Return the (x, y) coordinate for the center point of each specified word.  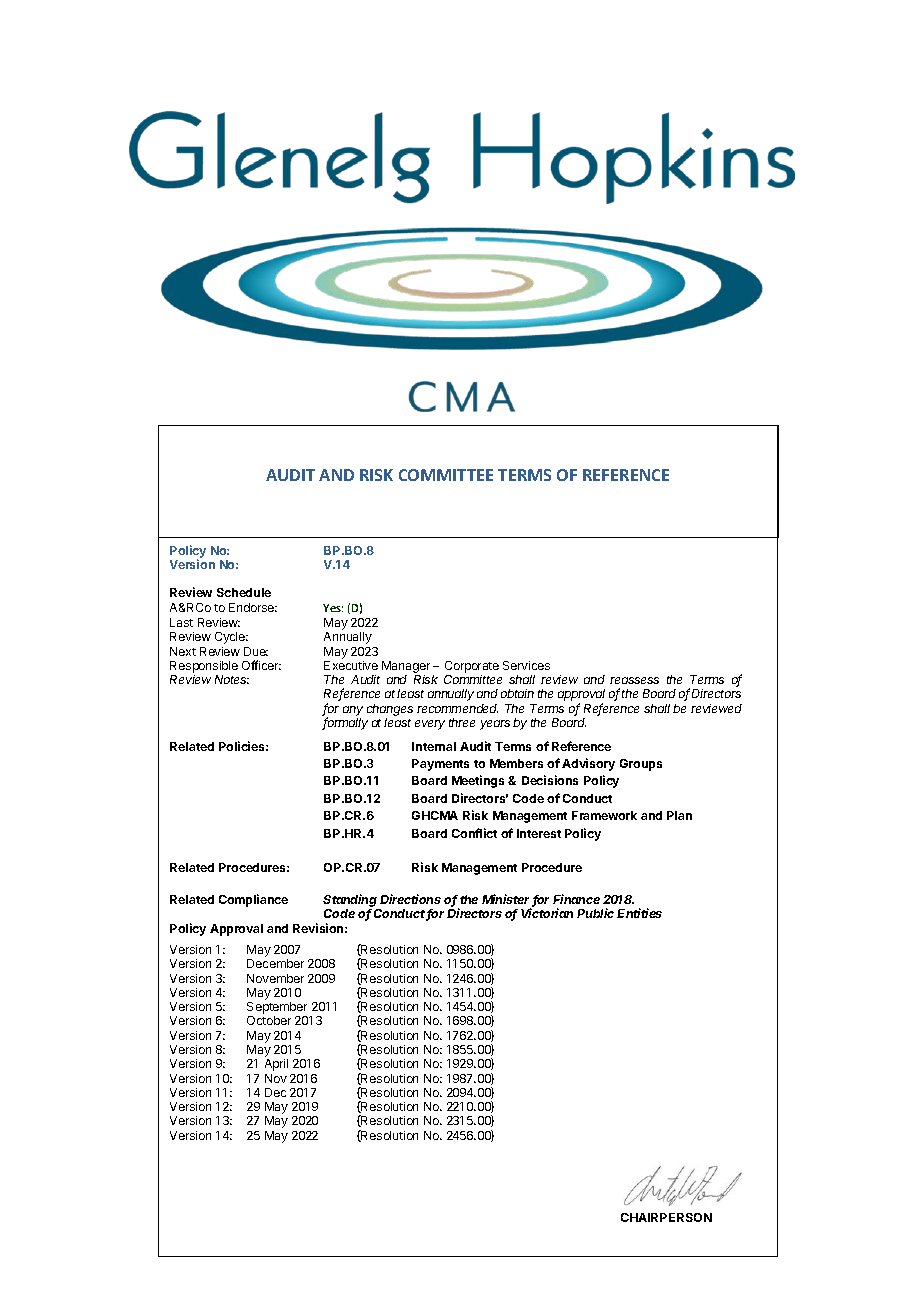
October (269, 1020)
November (275, 978)
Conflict (474, 833)
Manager (406, 667)
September (277, 1009)
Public (595, 913)
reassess (634, 680)
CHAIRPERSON (666, 1217)
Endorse (253, 607)
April (276, 1065)
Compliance (253, 900)
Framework (604, 815)
